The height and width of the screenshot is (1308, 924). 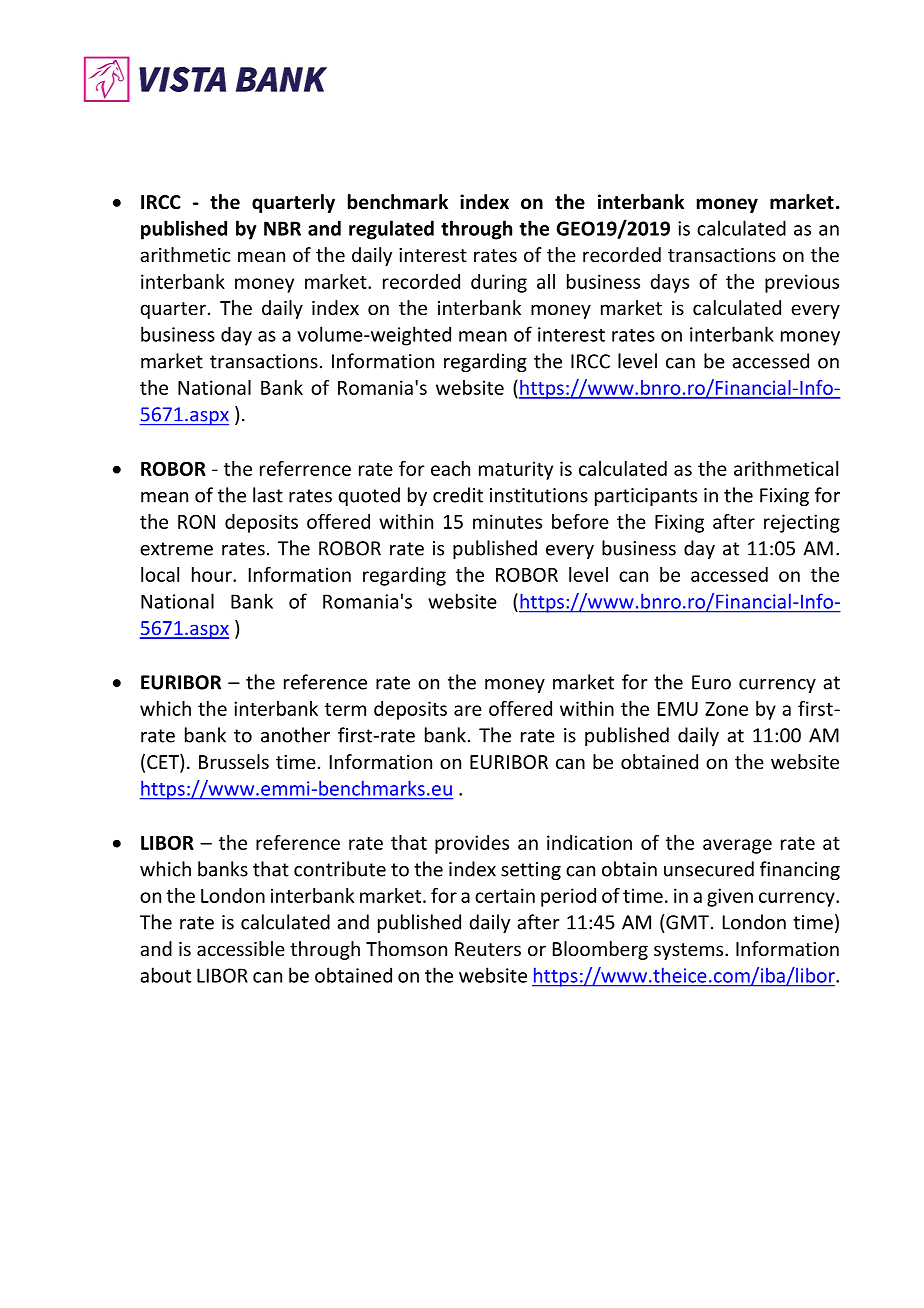 I want to click on accessible, so click(x=241, y=948).
